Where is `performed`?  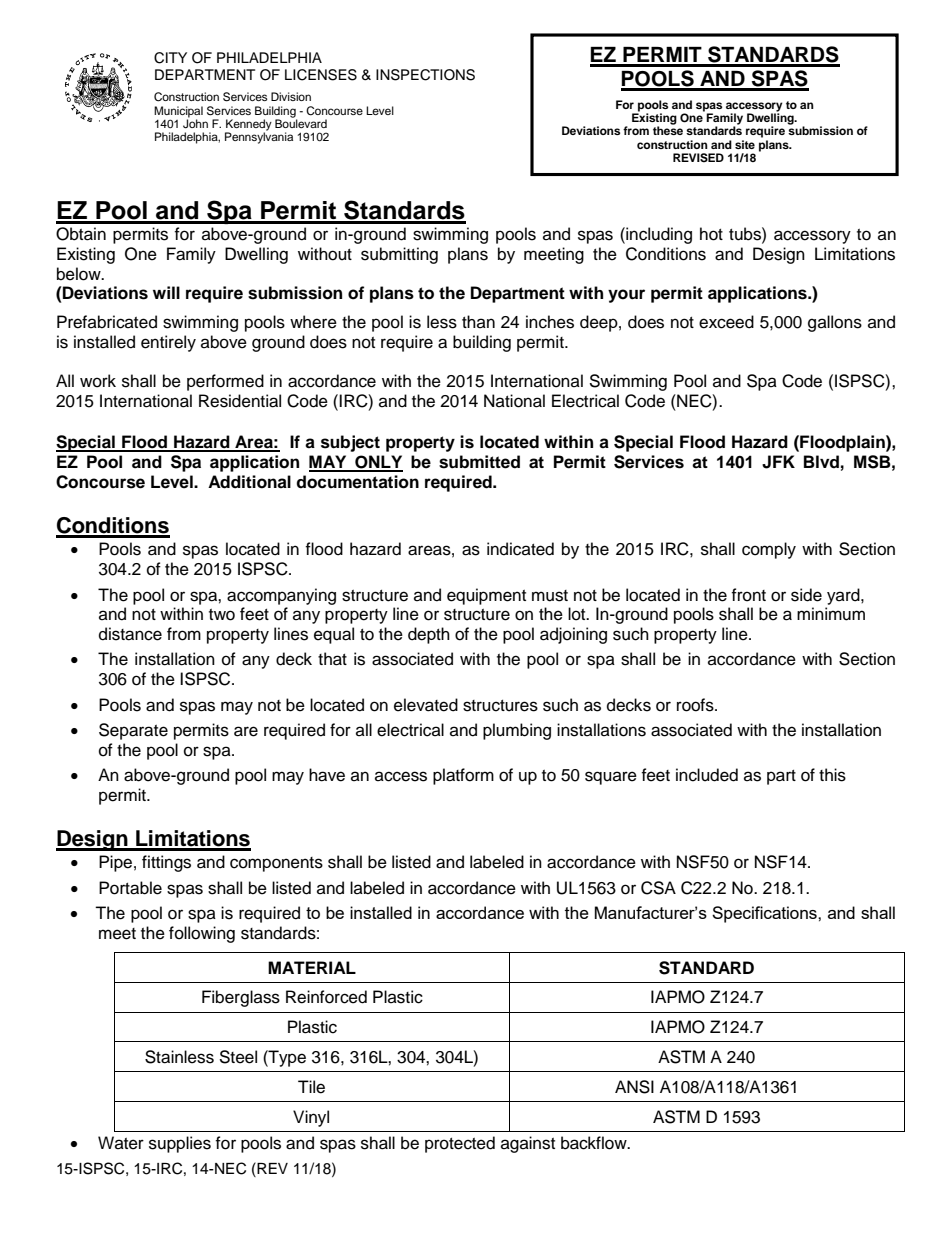 performed is located at coordinates (225, 382).
